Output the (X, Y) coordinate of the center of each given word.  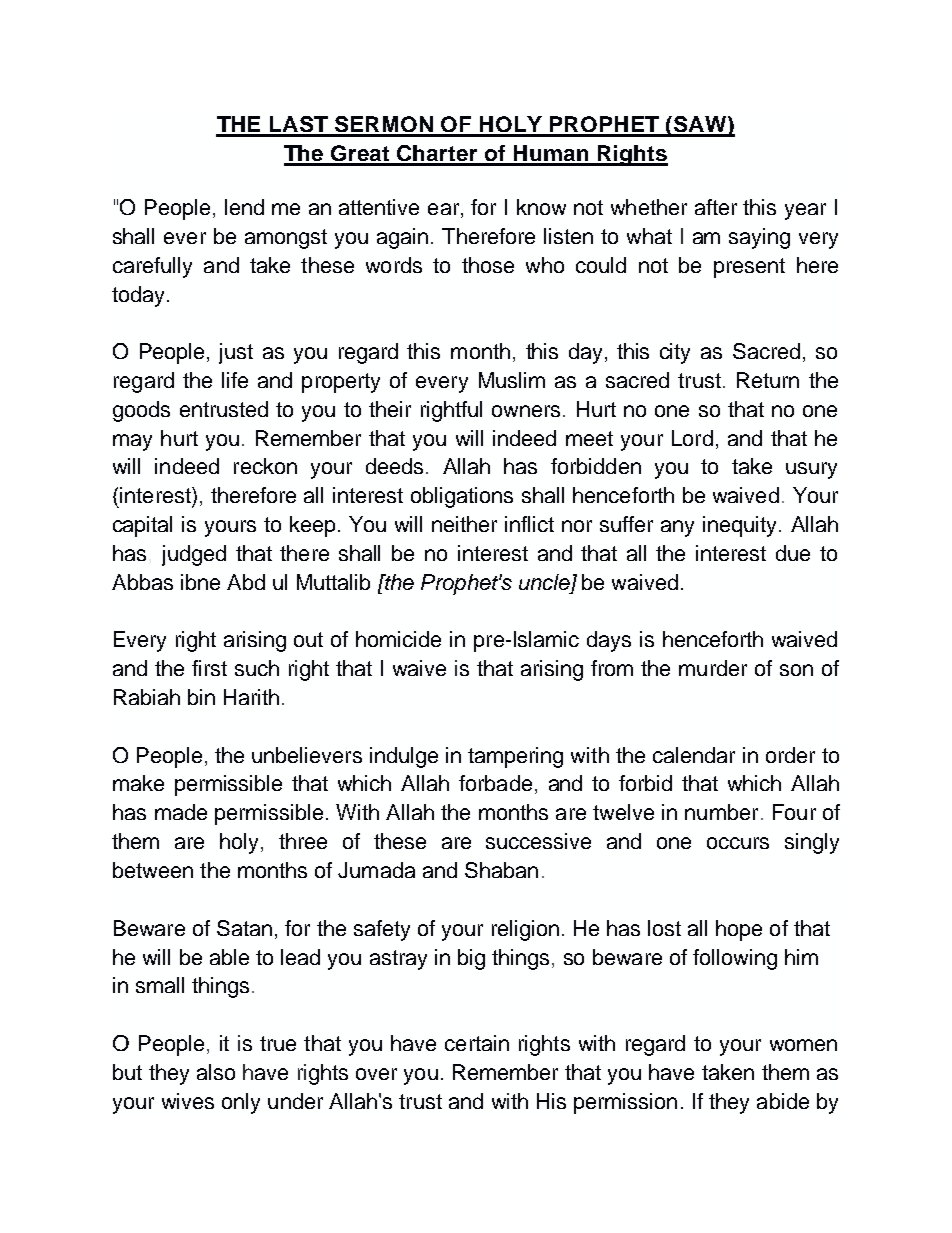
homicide (398, 639)
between (153, 870)
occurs (738, 843)
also (216, 1072)
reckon (265, 466)
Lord (692, 438)
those (488, 265)
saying (759, 238)
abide (783, 1101)
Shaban (501, 870)
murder (713, 668)
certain (477, 1043)
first (209, 668)
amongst (286, 239)
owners (526, 411)
